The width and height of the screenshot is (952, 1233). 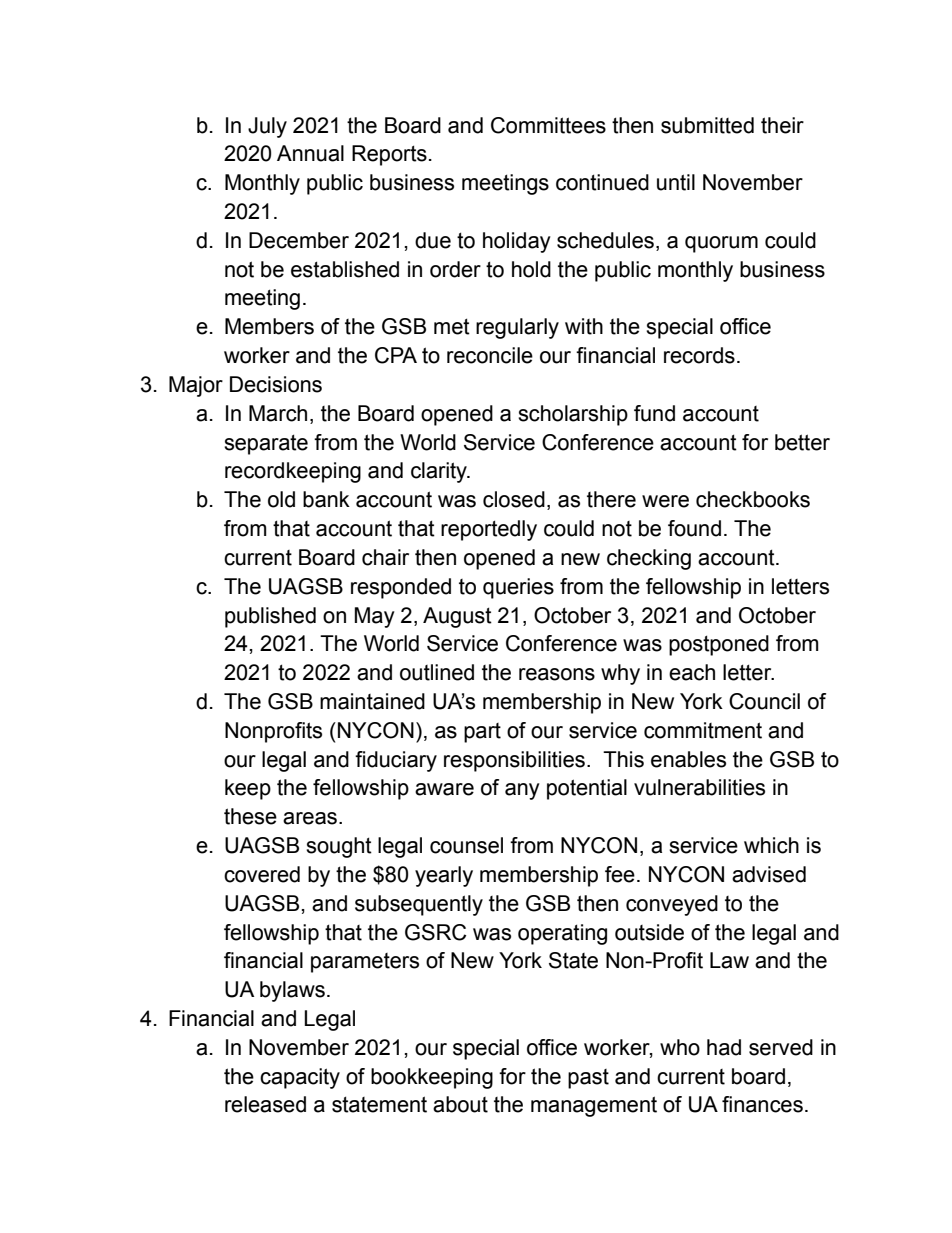 What do you see at coordinates (518, 588) in the screenshot?
I see `queries` at bounding box center [518, 588].
